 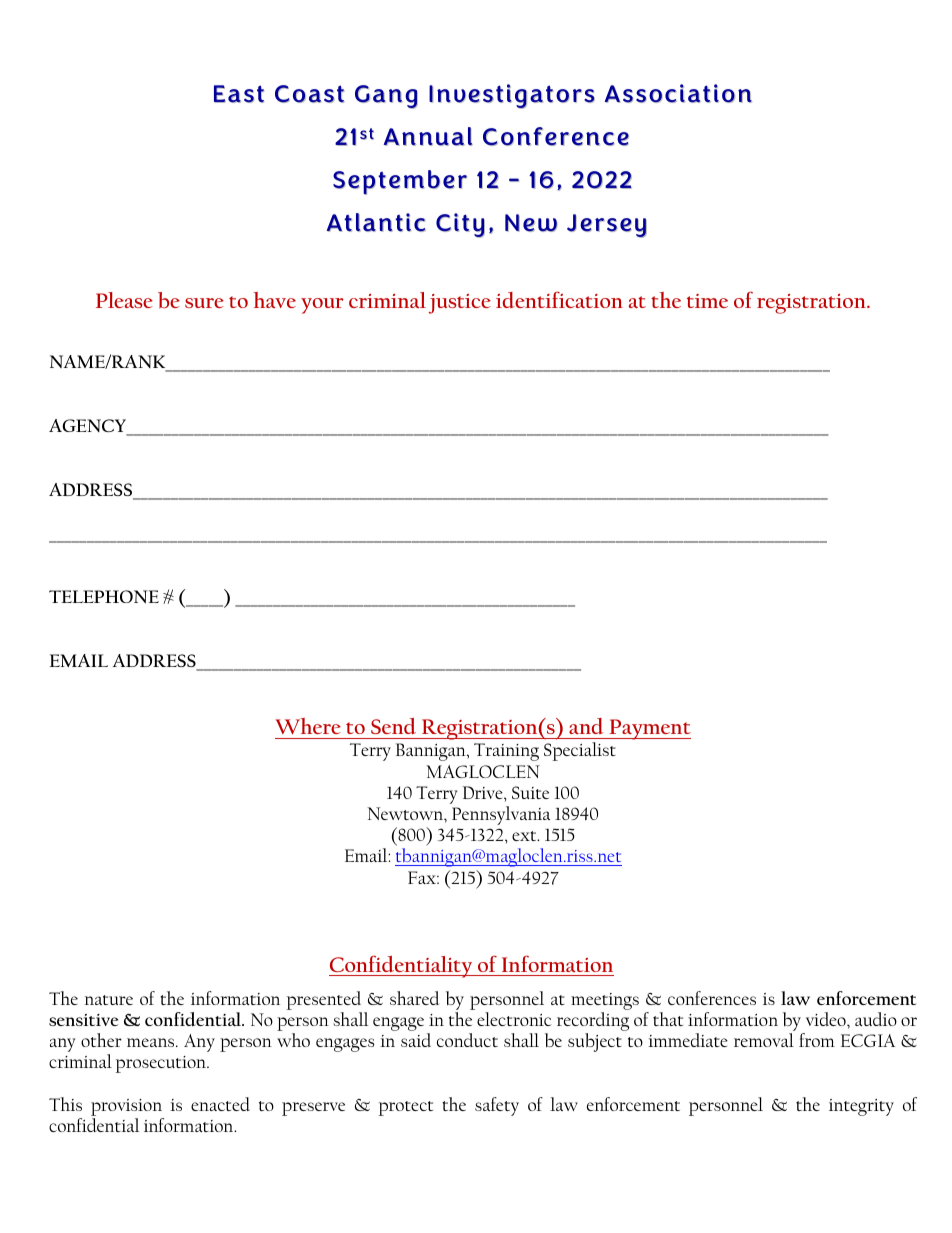 I want to click on prosecution, so click(x=162, y=1064).
